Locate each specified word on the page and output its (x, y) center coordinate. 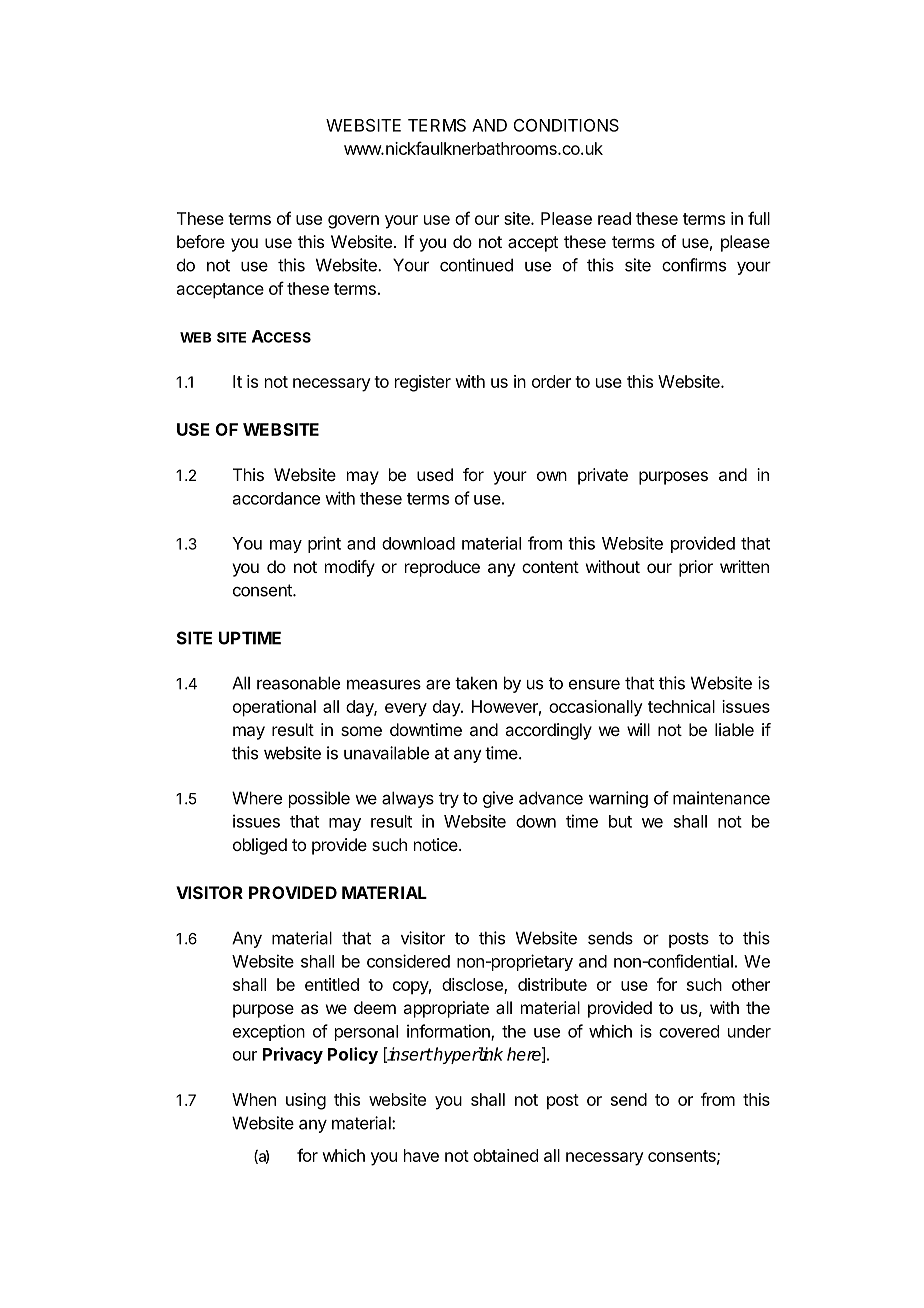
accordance (276, 498)
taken (476, 683)
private (603, 476)
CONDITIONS (566, 125)
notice (437, 844)
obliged (260, 846)
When (254, 1099)
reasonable (298, 683)
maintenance (721, 798)
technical (681, 706)
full (759, 218)
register (423, 383)
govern (353, 222)
